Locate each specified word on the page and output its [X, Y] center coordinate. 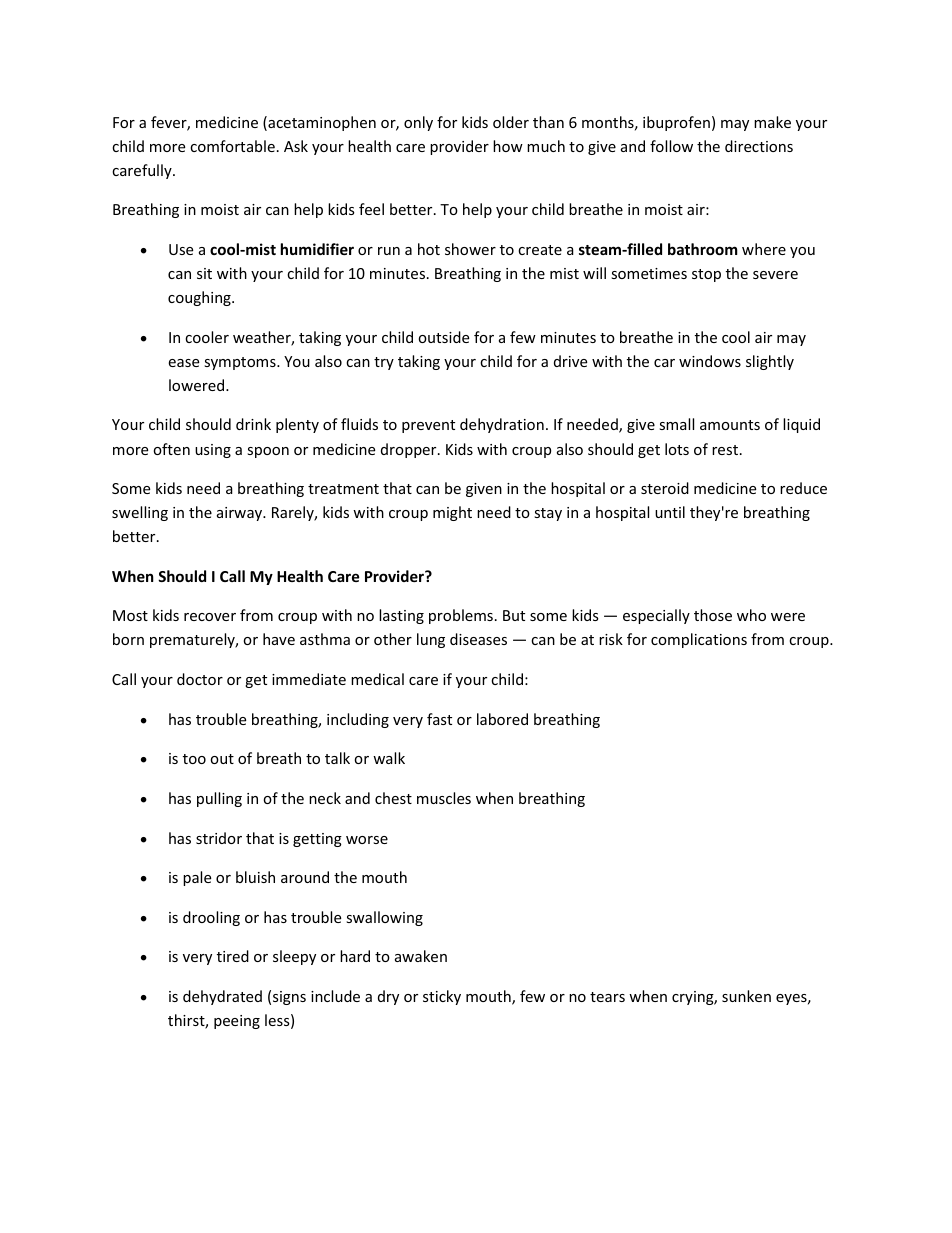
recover [210, 617]
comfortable [232, 146]
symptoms [241, 363]
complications [699, 640]
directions [759, 146]
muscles [444, 798]
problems [461, 616]
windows [710, 361]
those [713, 615]
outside [443, 337]
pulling [219, 799]
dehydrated [222, 997]
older [511, 122]
